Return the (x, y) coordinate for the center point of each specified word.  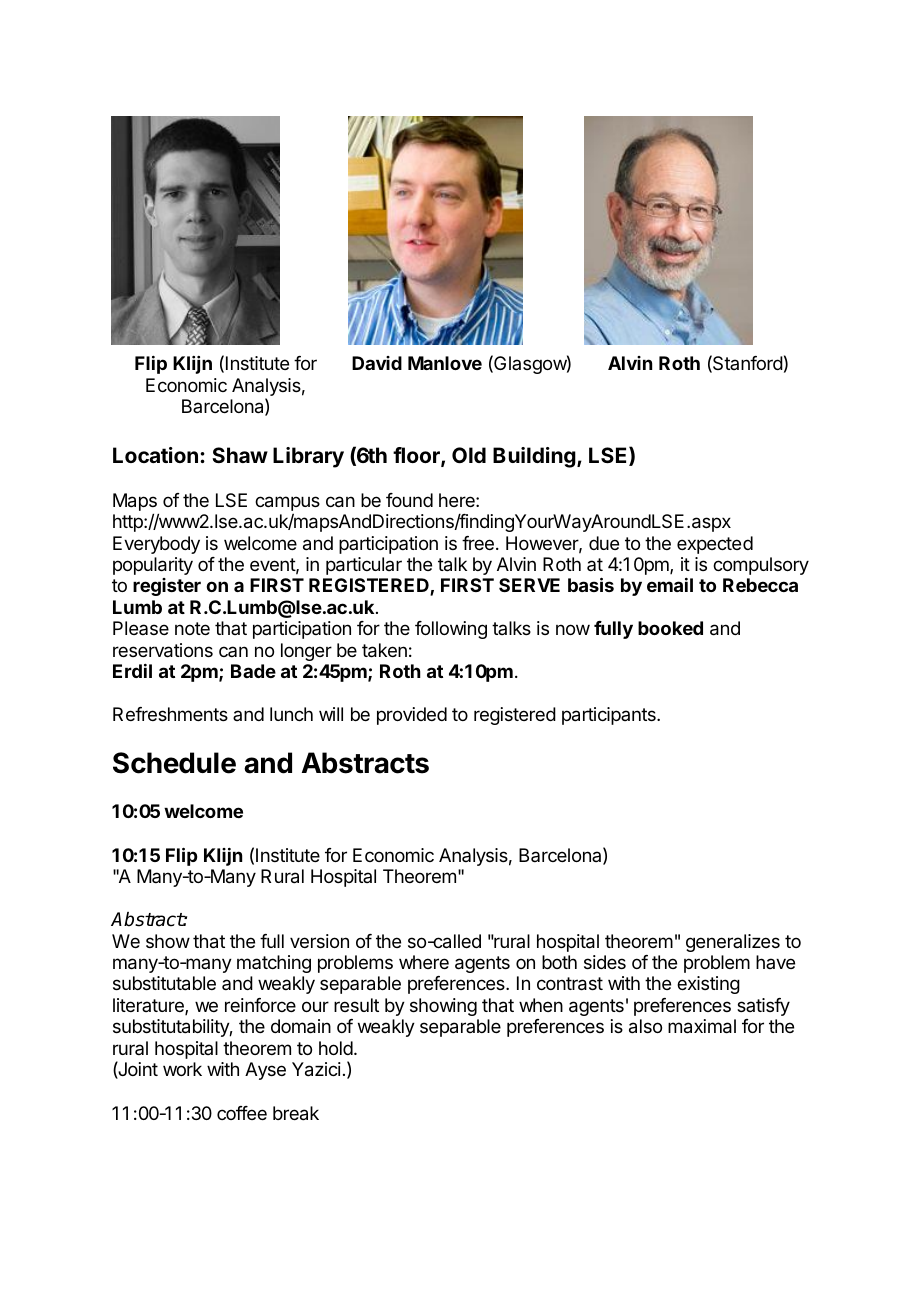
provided (412, 716)
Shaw (240, 455)
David (377, 363)
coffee (242, 1113)
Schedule (174, 763)
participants (610, 716)
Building (535, 457)
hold (336, 1048)
